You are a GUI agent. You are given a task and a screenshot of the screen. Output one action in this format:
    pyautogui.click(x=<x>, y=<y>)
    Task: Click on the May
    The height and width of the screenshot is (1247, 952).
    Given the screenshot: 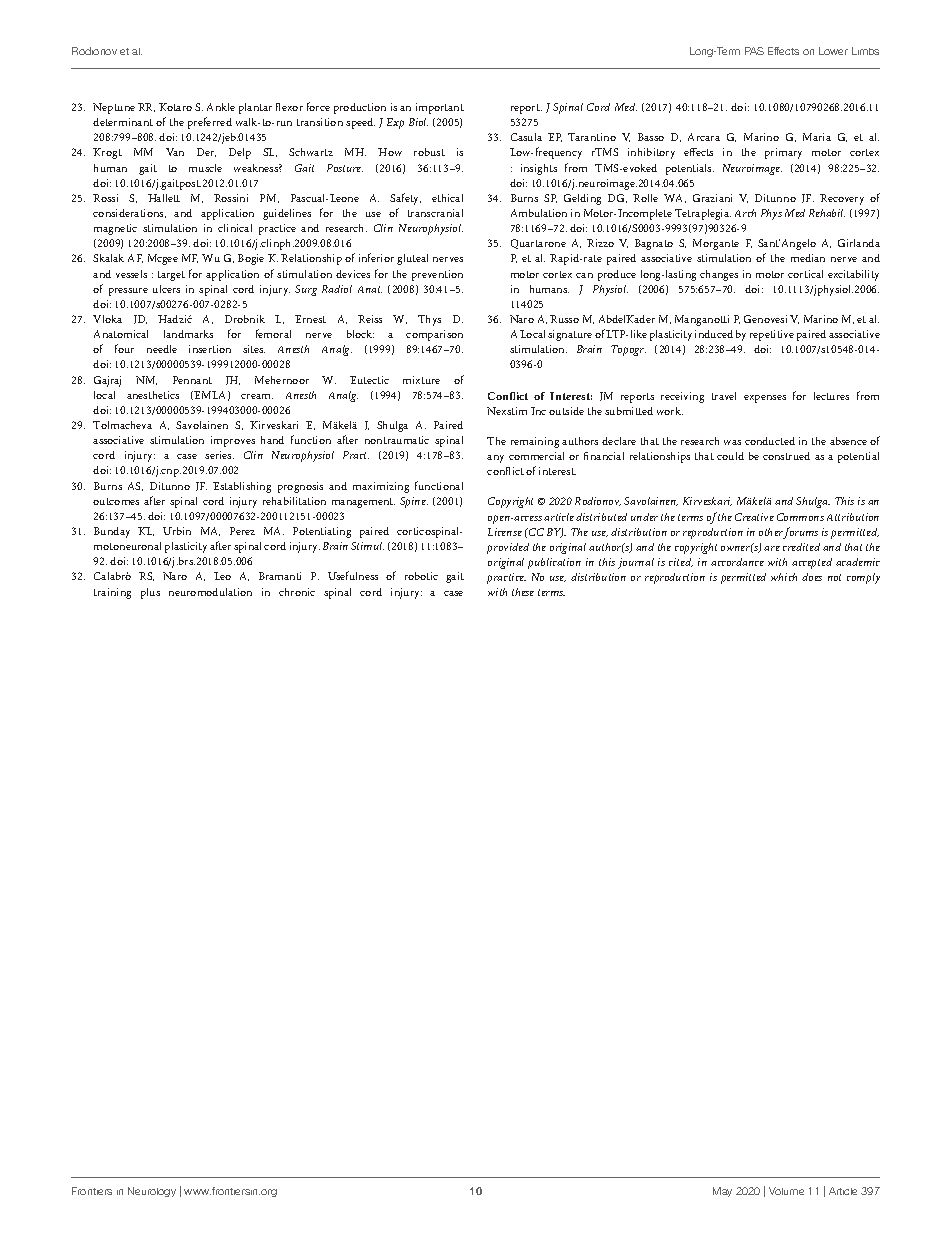 What is the action you would take?
    pyautogui.click(x=722, y=1192)
